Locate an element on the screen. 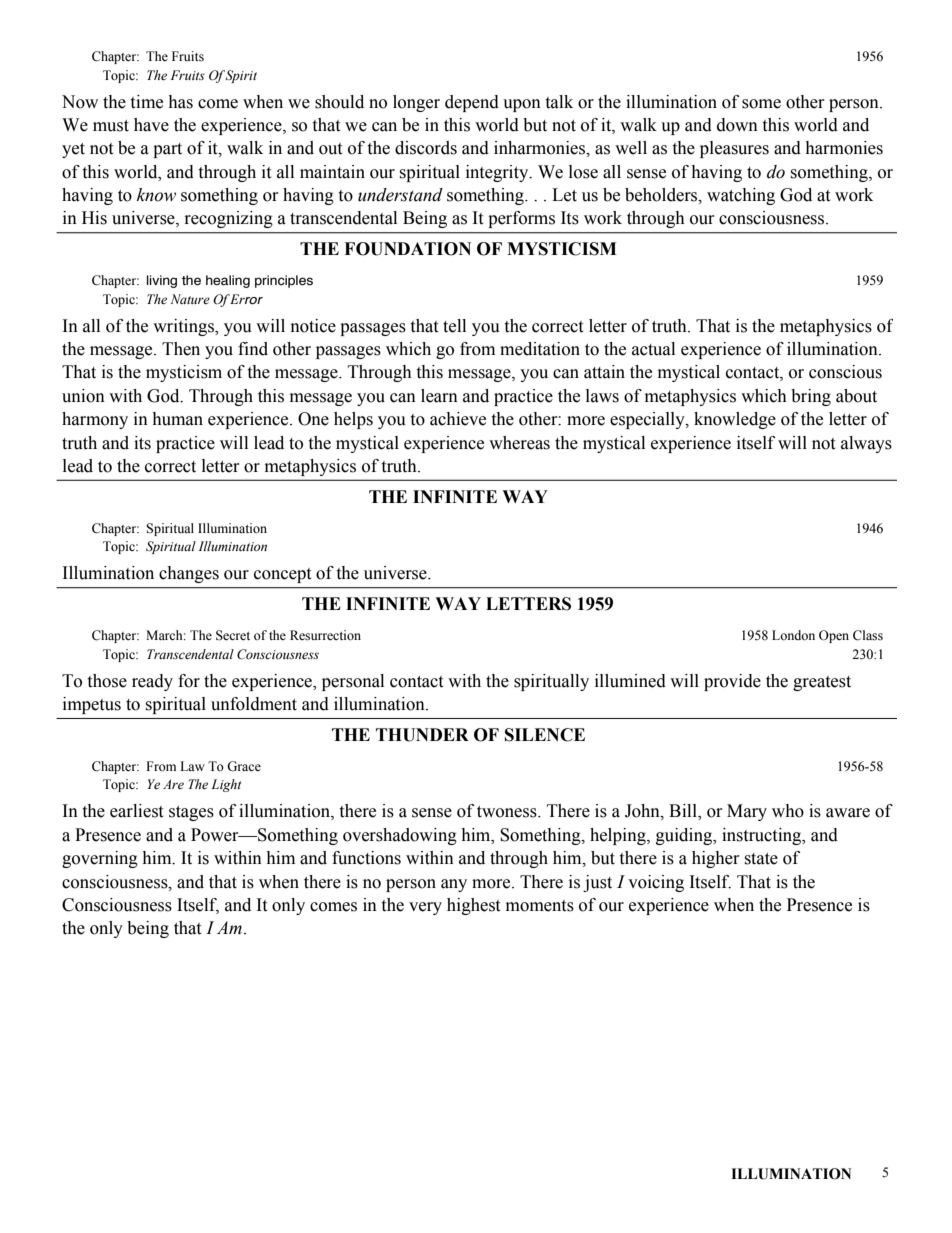 The image size is (952, 1233). depend is located at coordinates (472, 103).
